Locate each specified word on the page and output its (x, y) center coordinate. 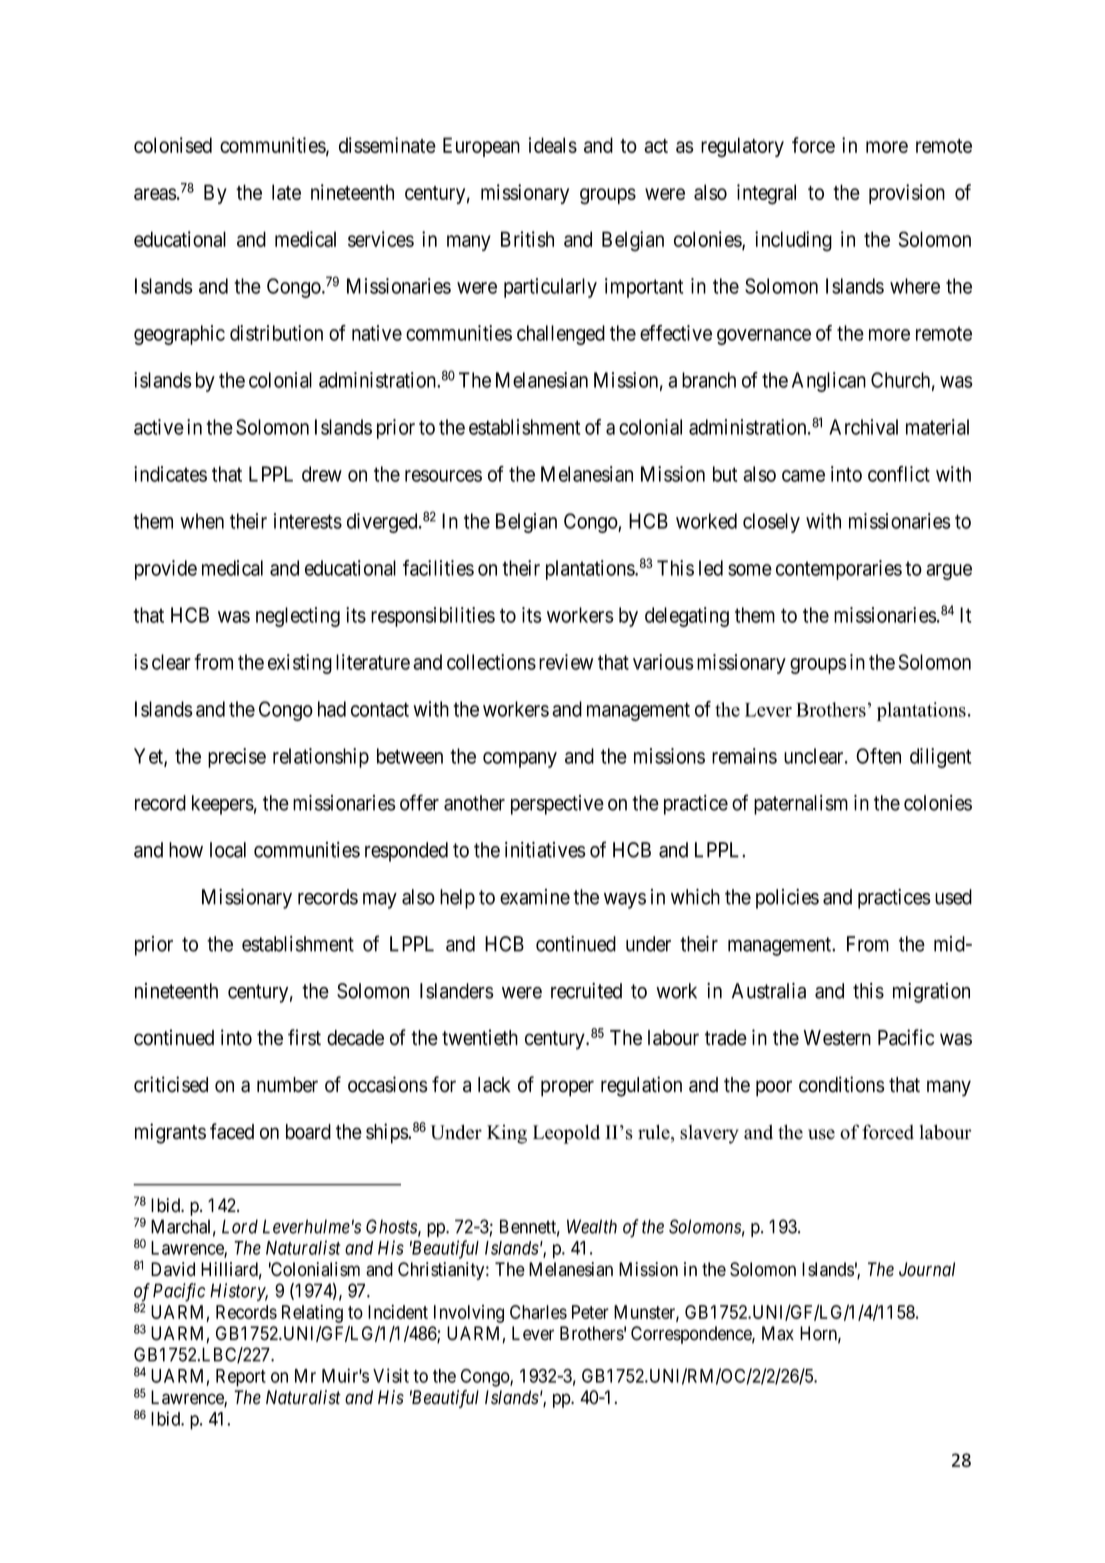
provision (907, 194)
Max (778, 1333)
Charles (538, 1312)
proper (567, 1088)
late (286, 192)
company (520, 760)
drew (322, 474)
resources (443, 476)
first (304, 1037)
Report (241, 1378)
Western (837, 1038)
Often (878, 756)
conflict (899, 474)
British (527, 239)
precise (237, 758)
